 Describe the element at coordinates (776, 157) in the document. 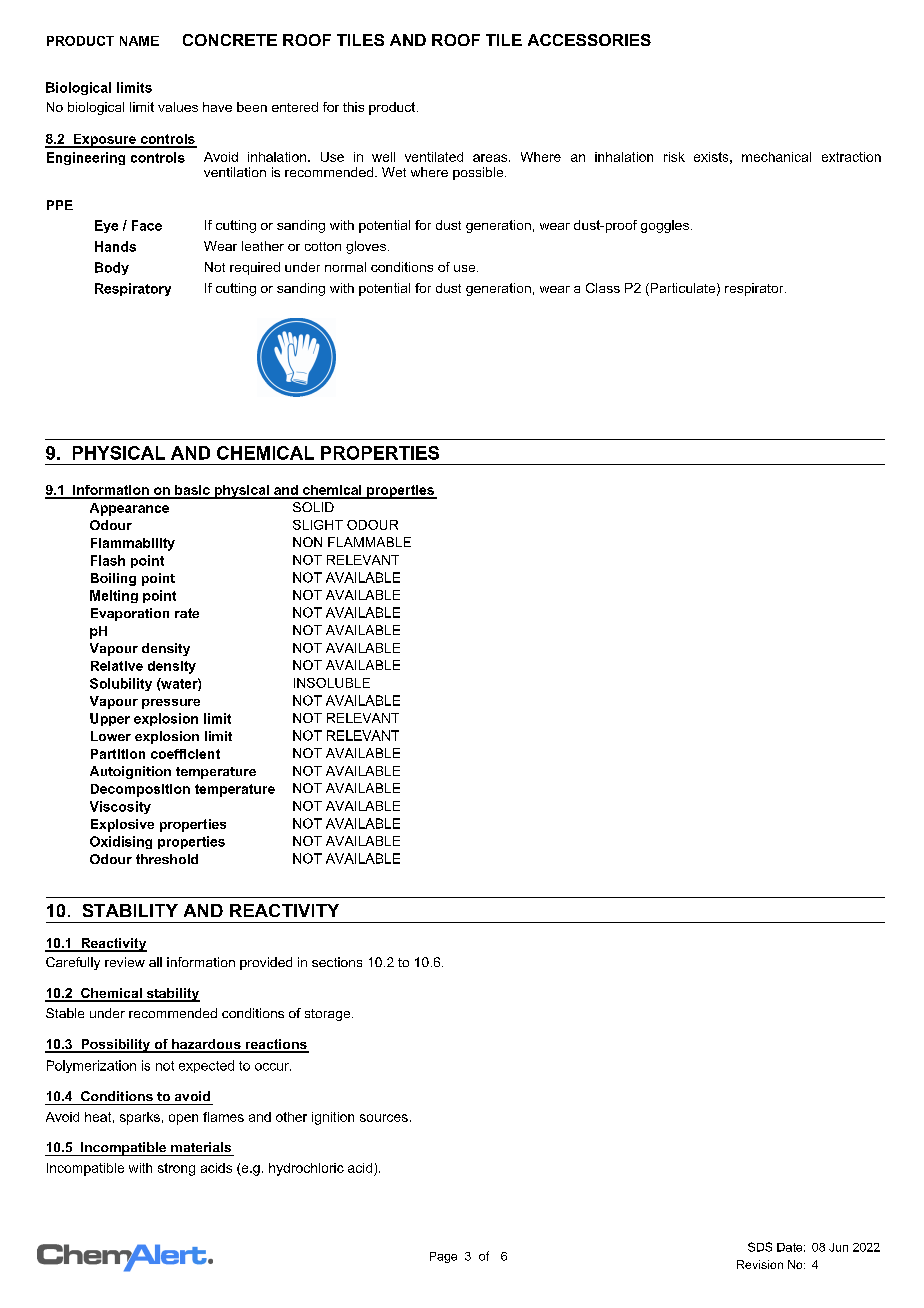

I see `mechanical` at that location.
